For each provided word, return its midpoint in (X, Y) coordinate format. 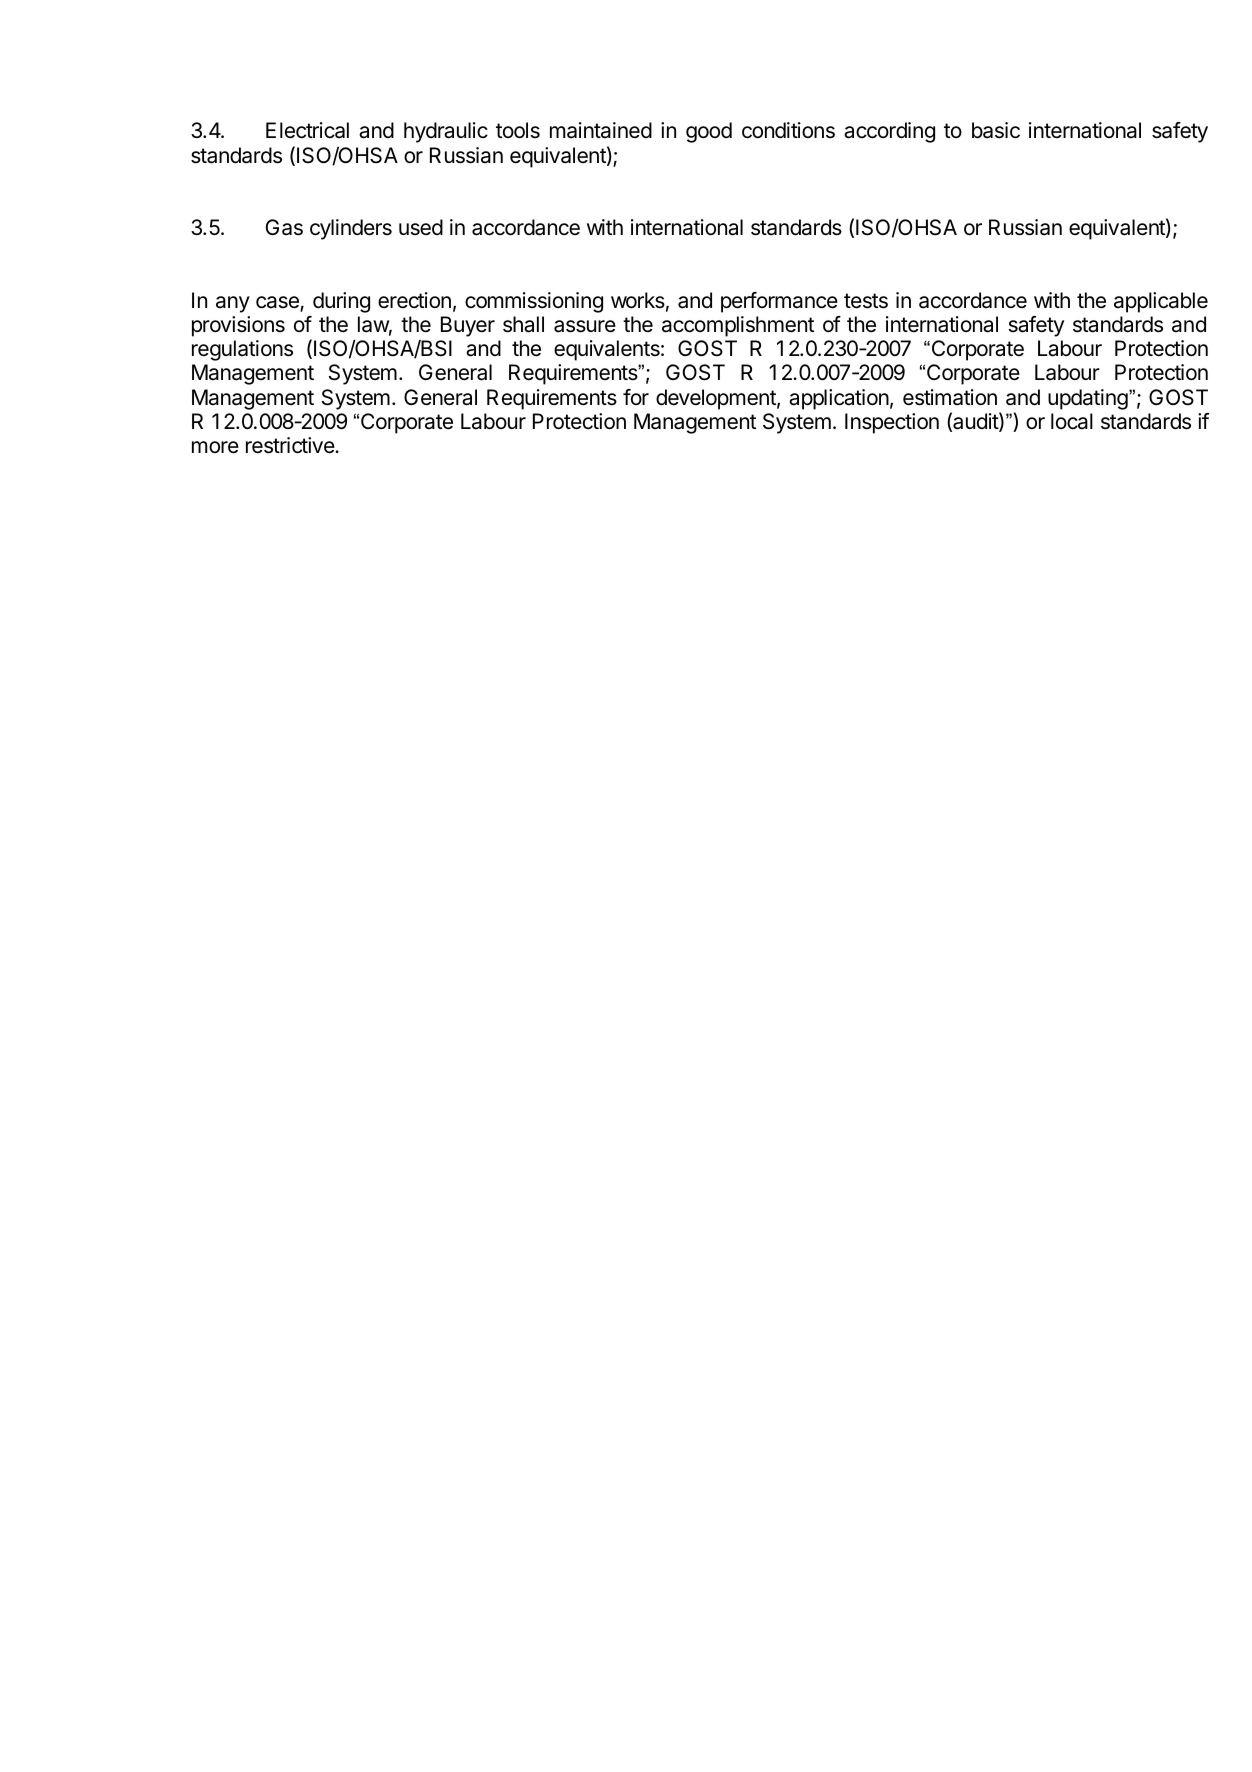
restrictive (291, 445)
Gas (284, 227)
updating (1088, 399)
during (341, 302)
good (709, 132)
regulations (242, 350)
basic (996, 130)
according (889, 132)
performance (779, 302)
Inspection (892, 423)
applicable (1161, 302)
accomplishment (738, 326)
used (421, 227)
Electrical (307, 130)
